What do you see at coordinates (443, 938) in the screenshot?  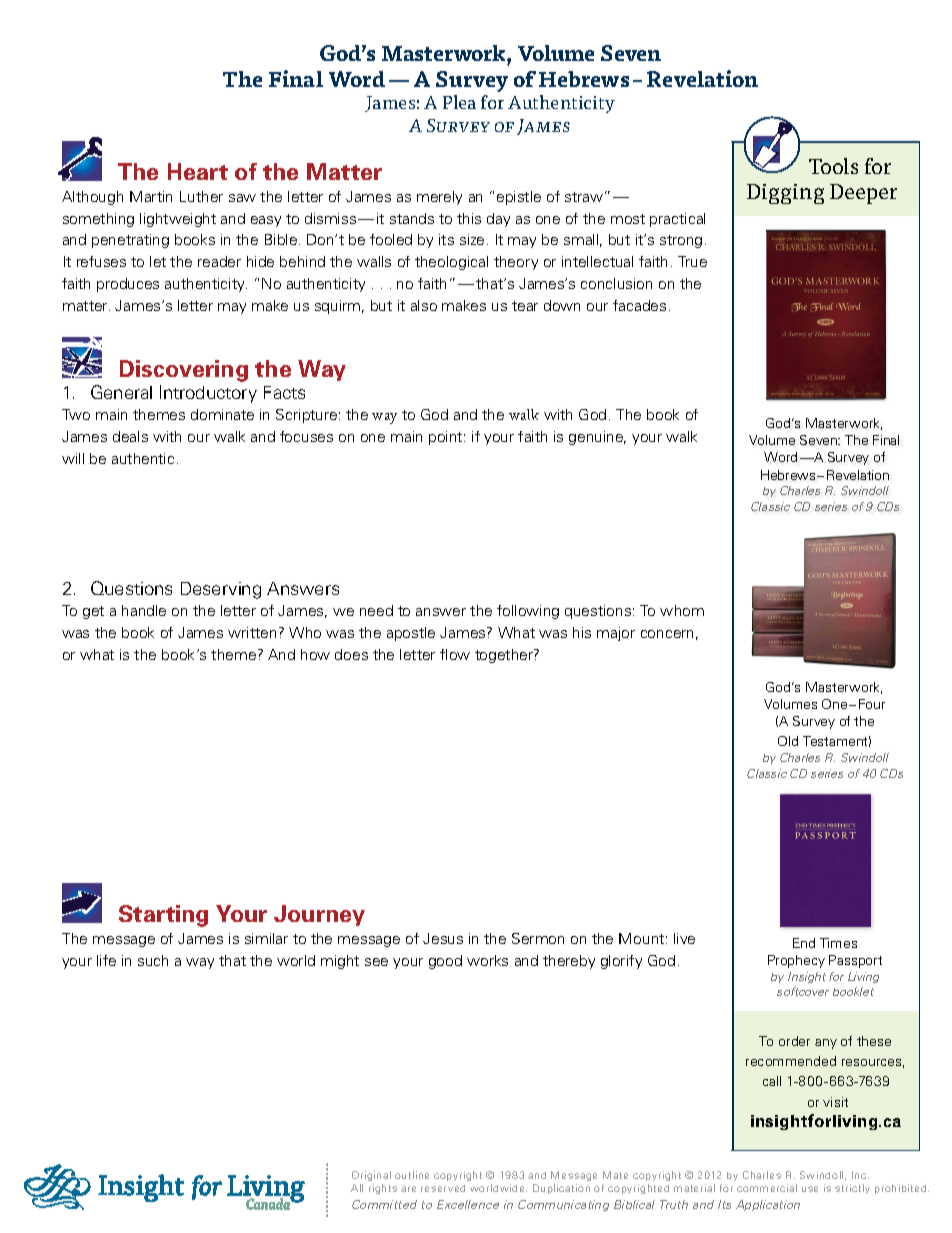 I see `Jesus` at bounding box center [443, 938].
